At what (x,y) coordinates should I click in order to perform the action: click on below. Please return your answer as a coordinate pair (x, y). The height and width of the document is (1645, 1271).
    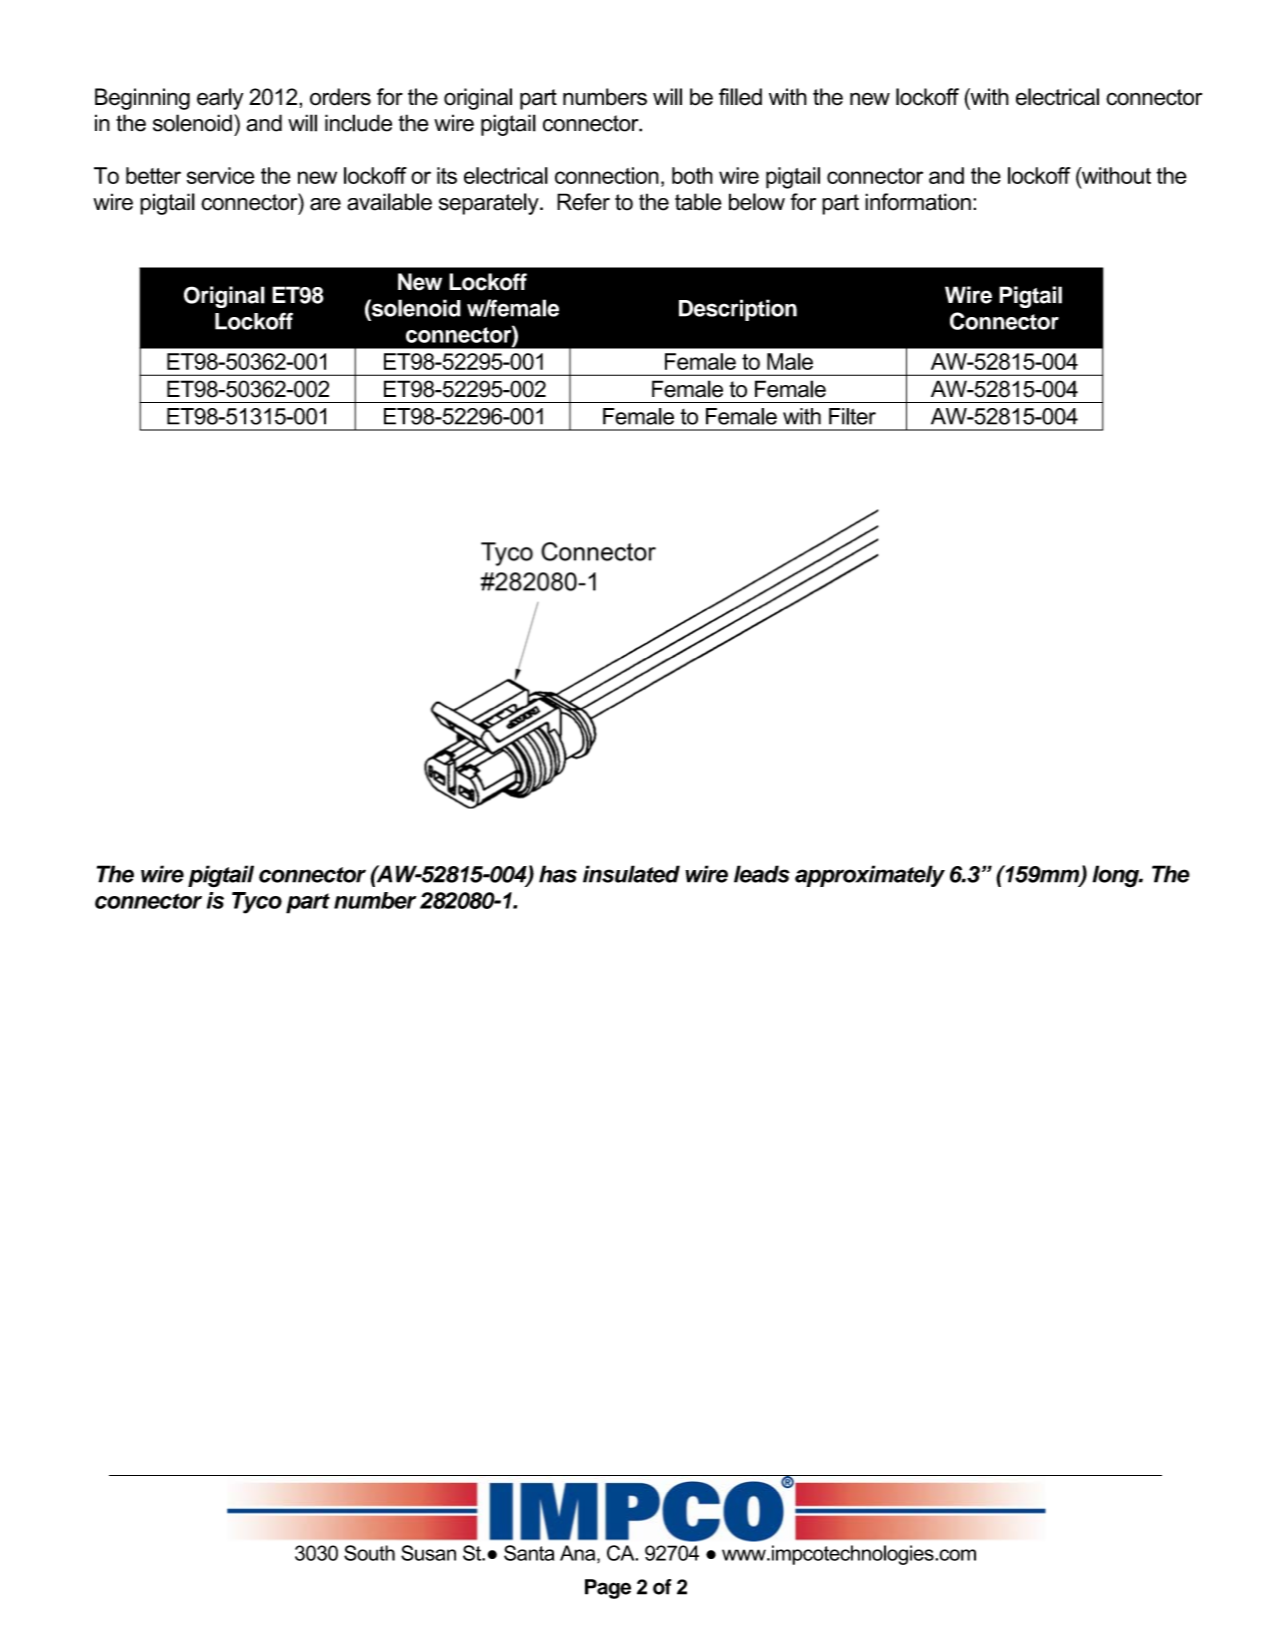
    Looking at the image, I should click on (757, 202).
